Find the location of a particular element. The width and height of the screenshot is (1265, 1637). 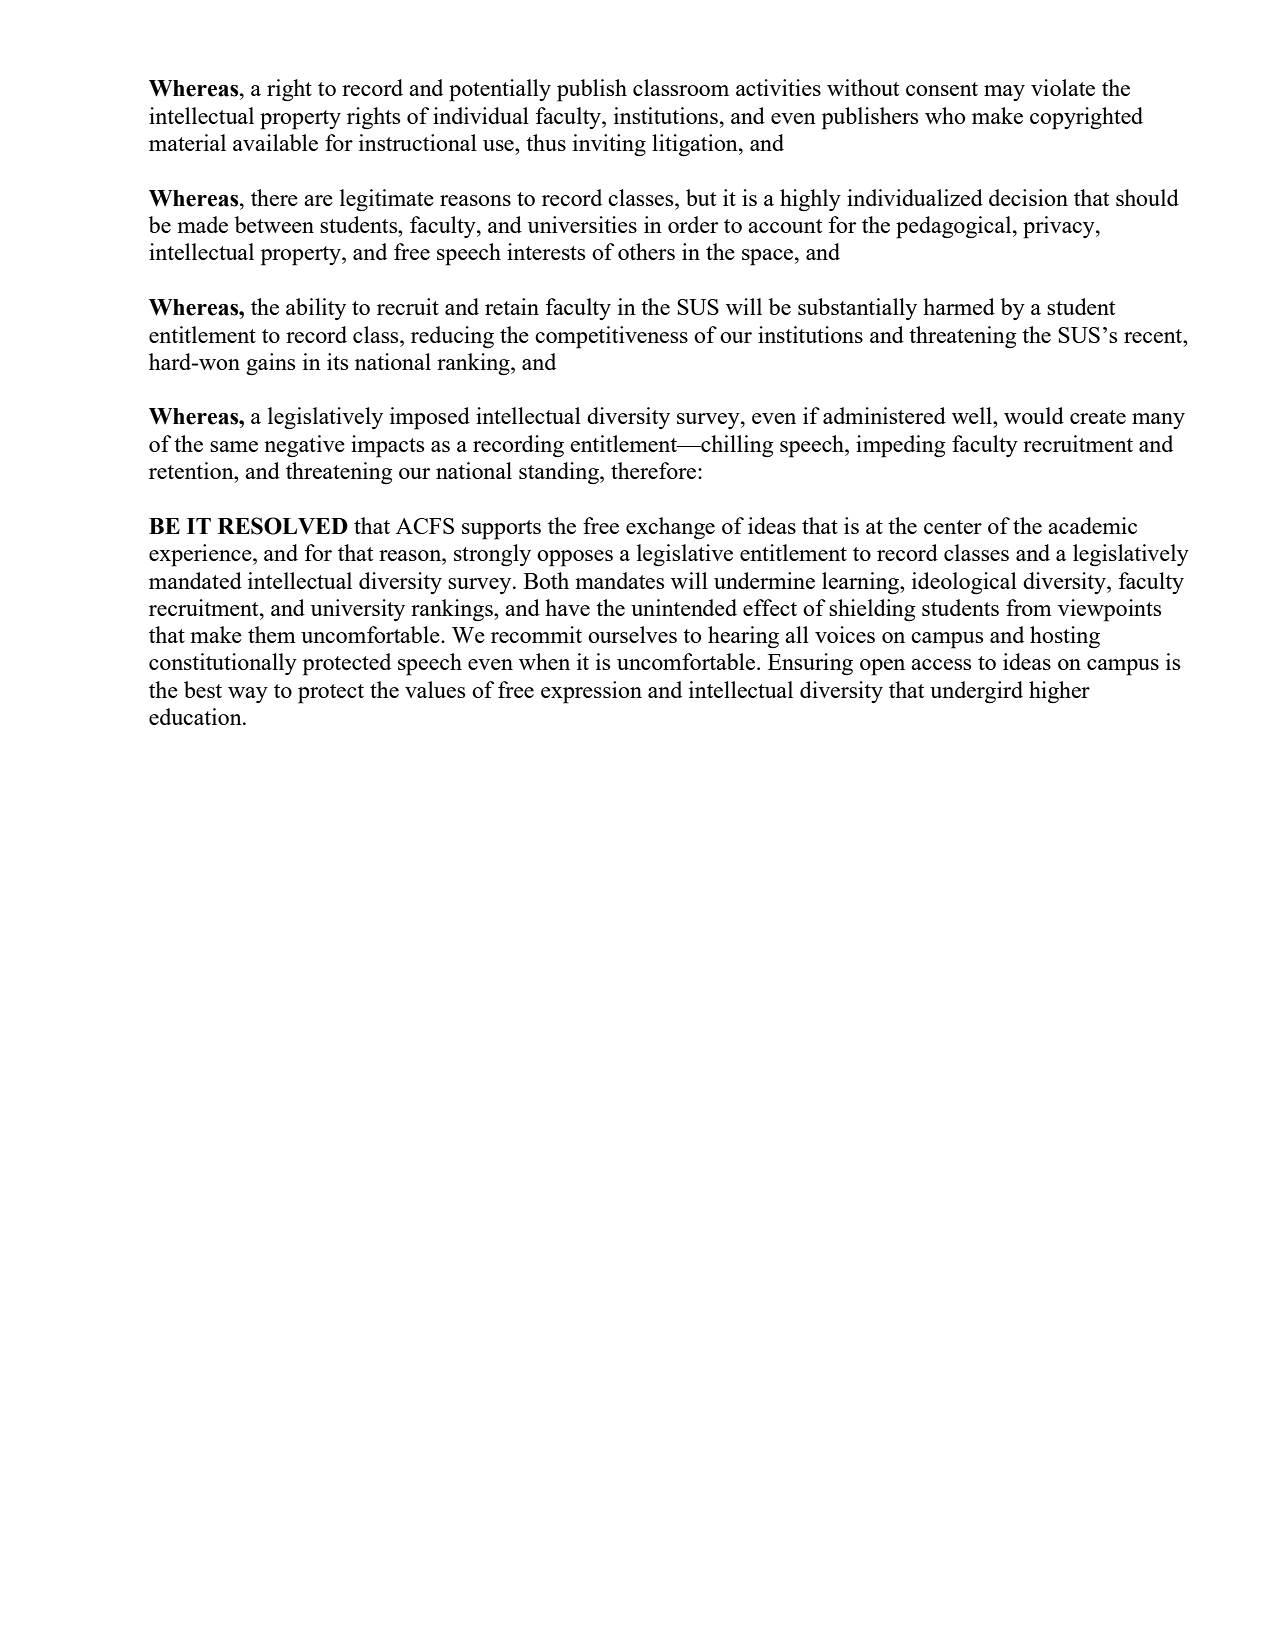

would is located at coordinates (1034, 415).
